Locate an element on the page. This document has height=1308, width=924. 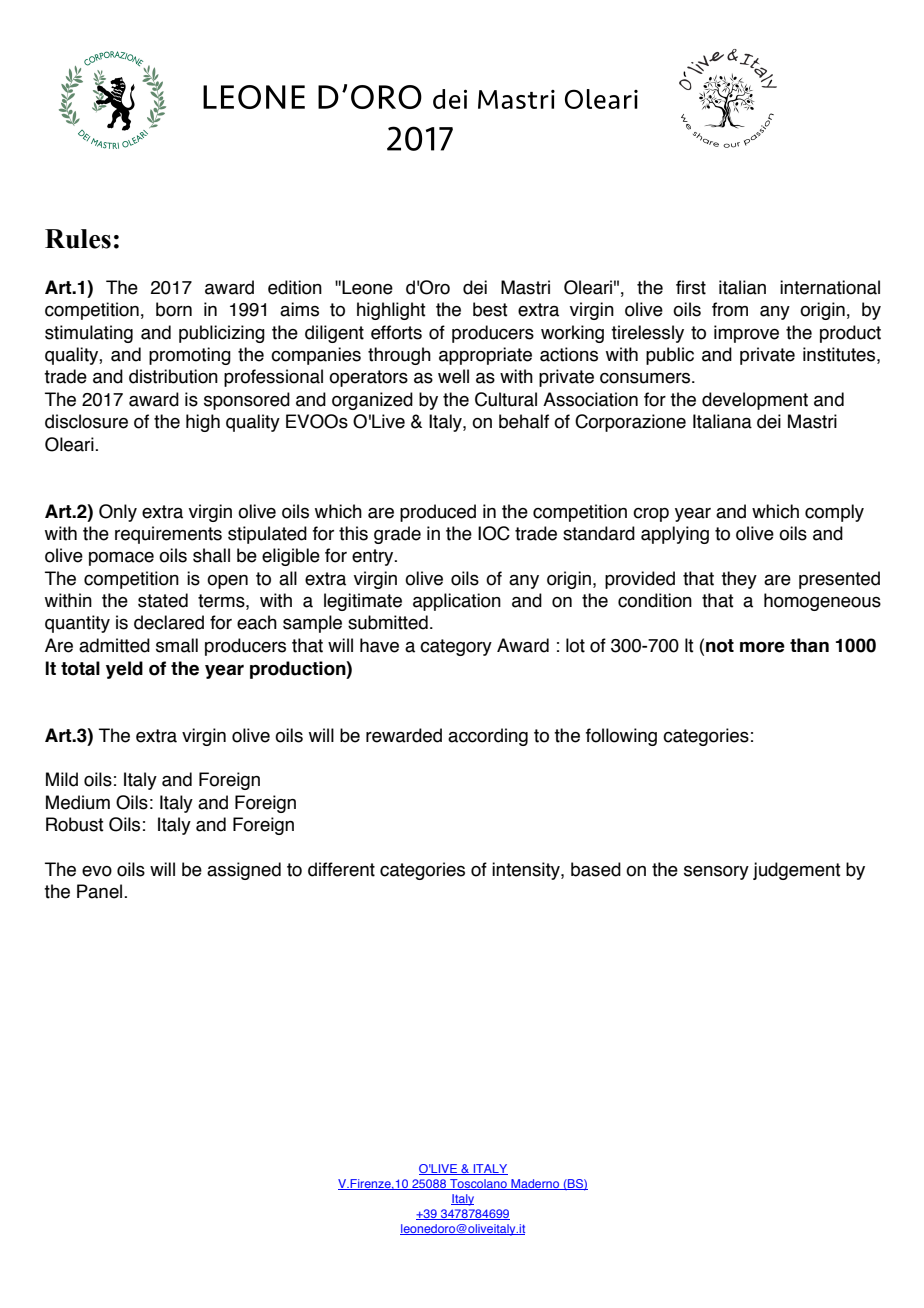
Panel is located at coordinates (101, 891).
